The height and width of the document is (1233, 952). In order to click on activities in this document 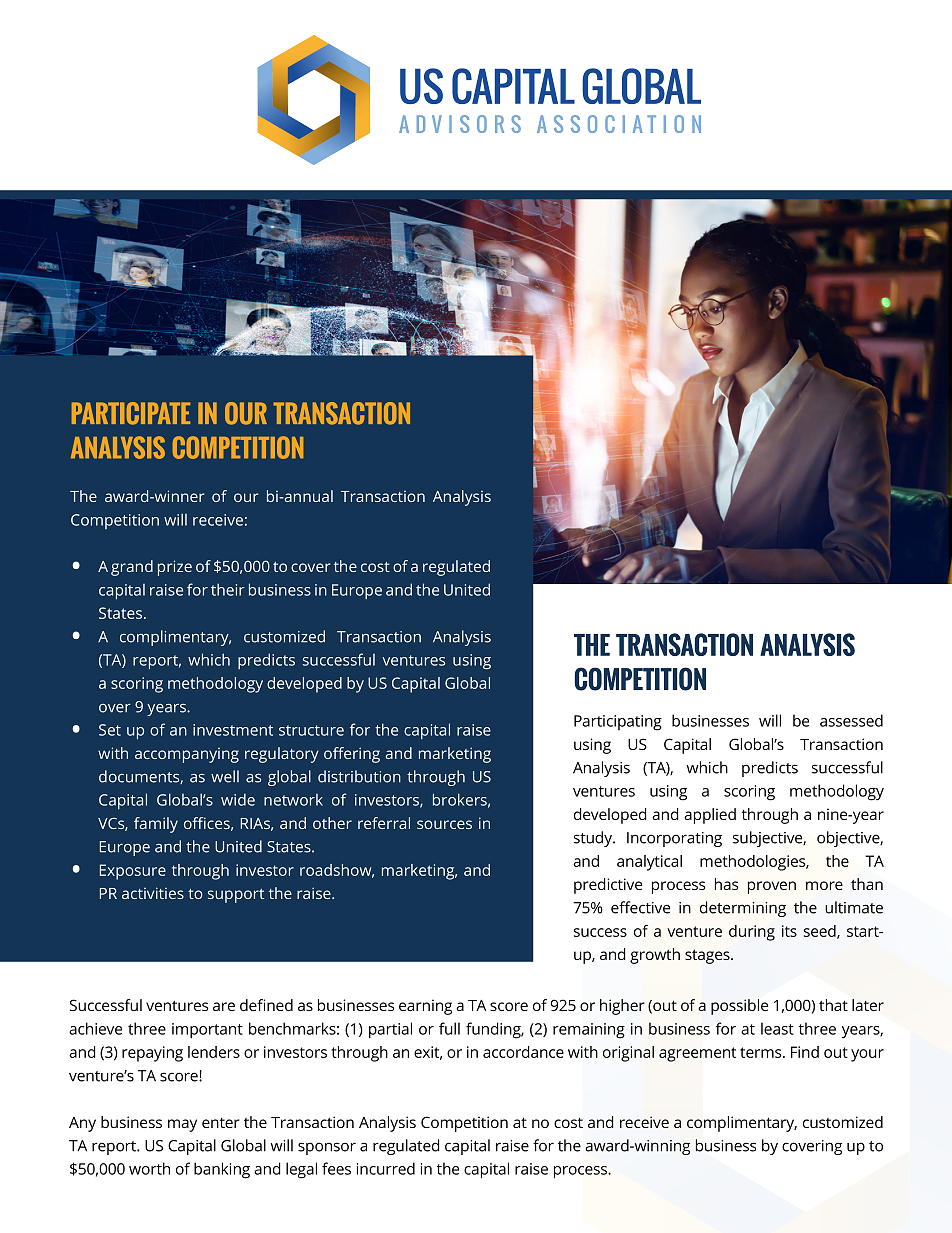, I will do `click(153, 893)`.
